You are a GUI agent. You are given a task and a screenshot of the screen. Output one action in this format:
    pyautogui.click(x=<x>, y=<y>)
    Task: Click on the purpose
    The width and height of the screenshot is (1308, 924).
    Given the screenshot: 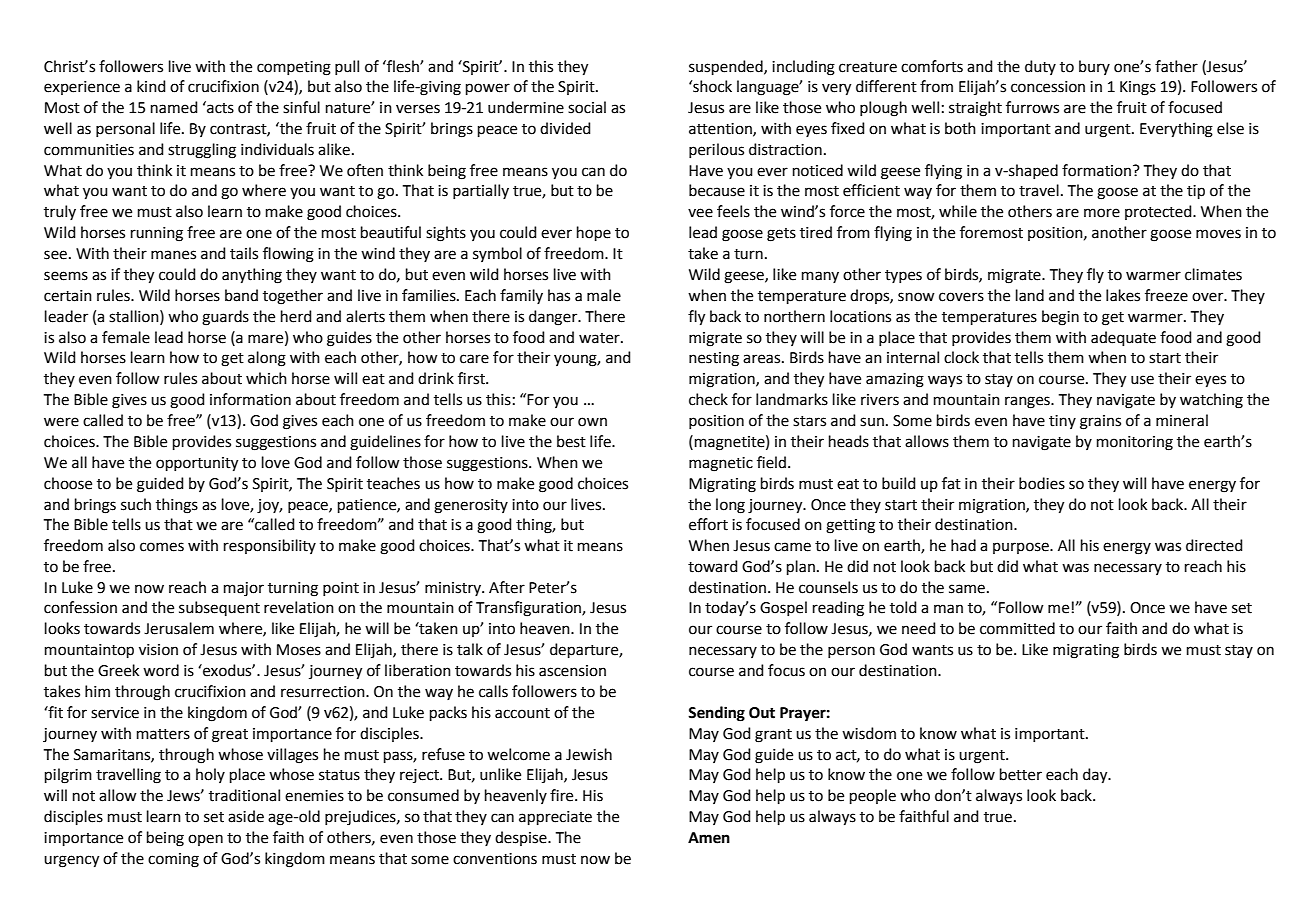 What is the action you would take?
    pyautogui.click(x=1022, y=548)
